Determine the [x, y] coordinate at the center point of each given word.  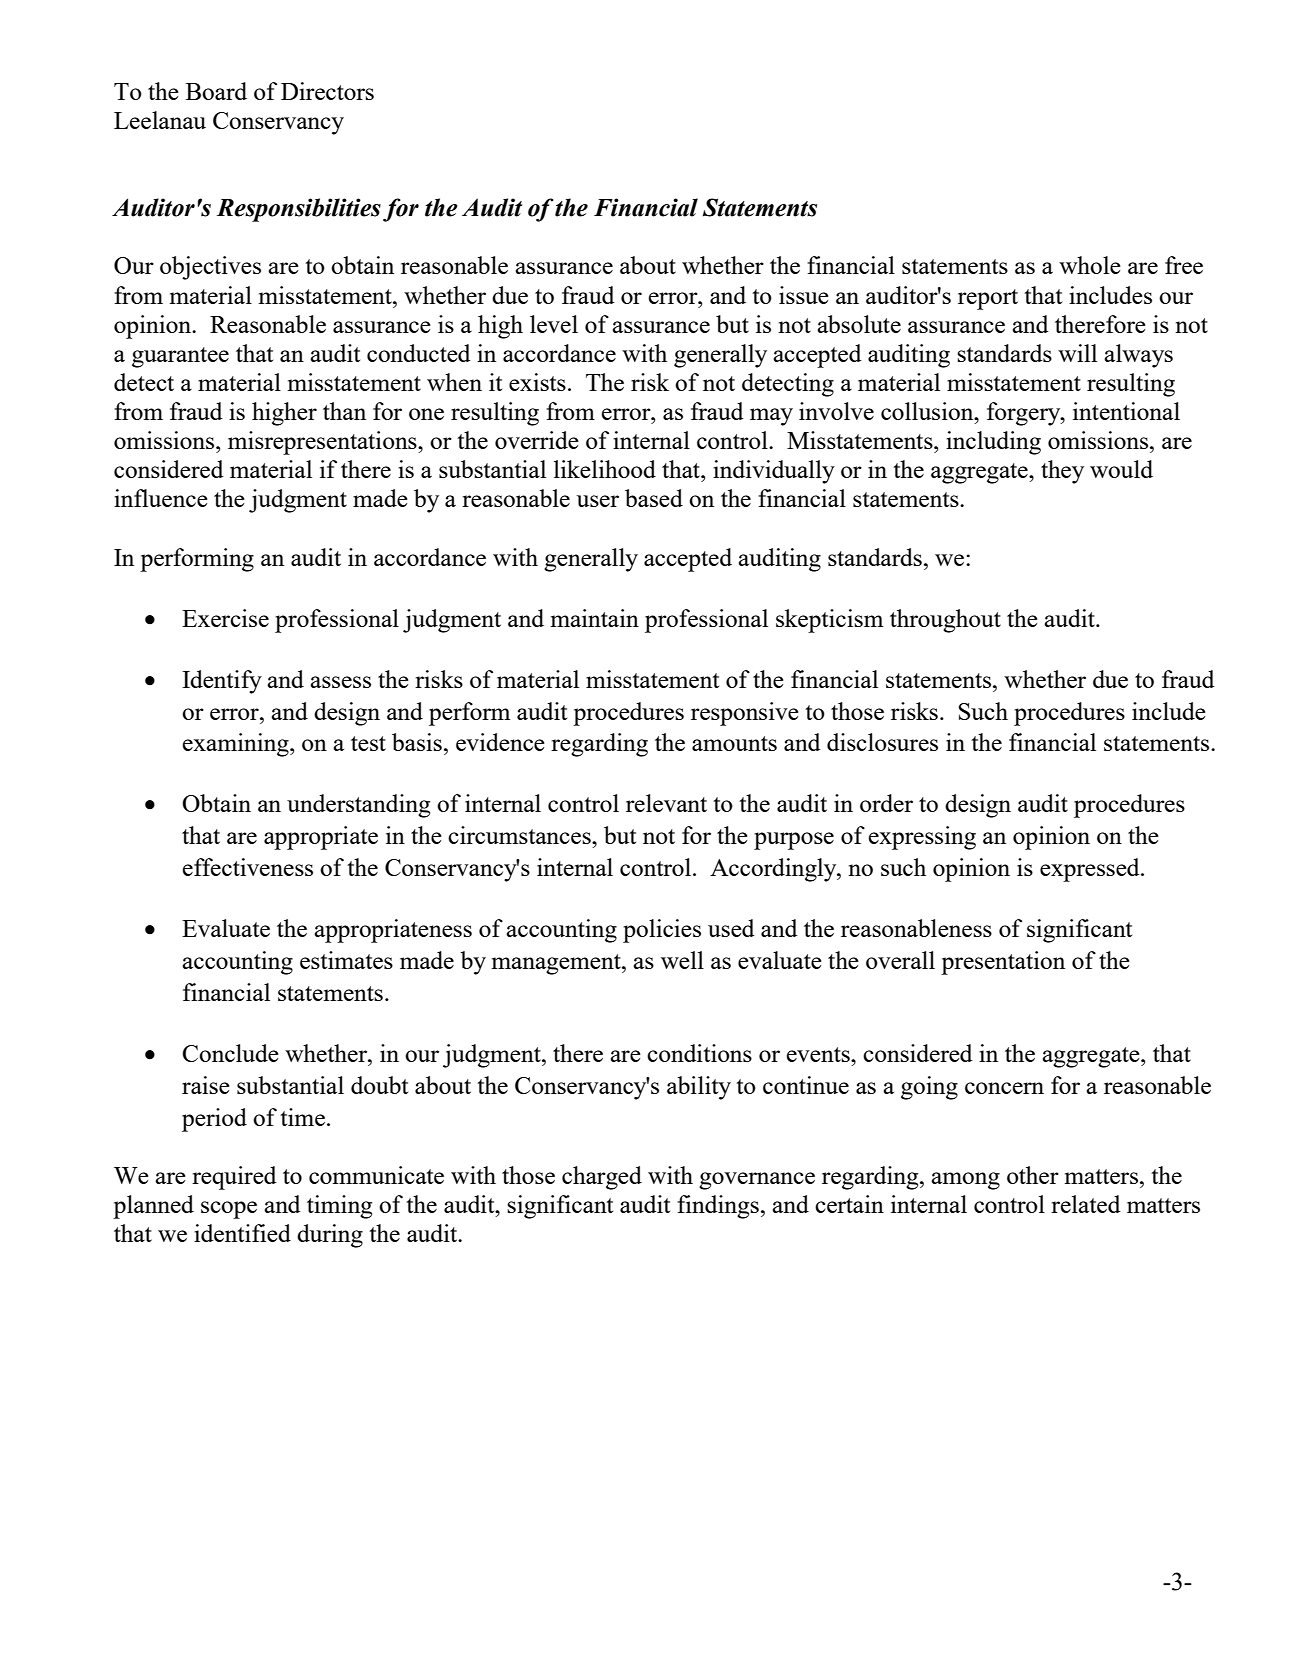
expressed [1091, 870]
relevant [666, 803]
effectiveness [248, 867]
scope [229, 1210]
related [1086, 1204]
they [1062, 472]
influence [161, 498]
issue [804, 295]
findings [718, 1207]
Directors [327, 91]
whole [1090, 265]
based [654, 498]
